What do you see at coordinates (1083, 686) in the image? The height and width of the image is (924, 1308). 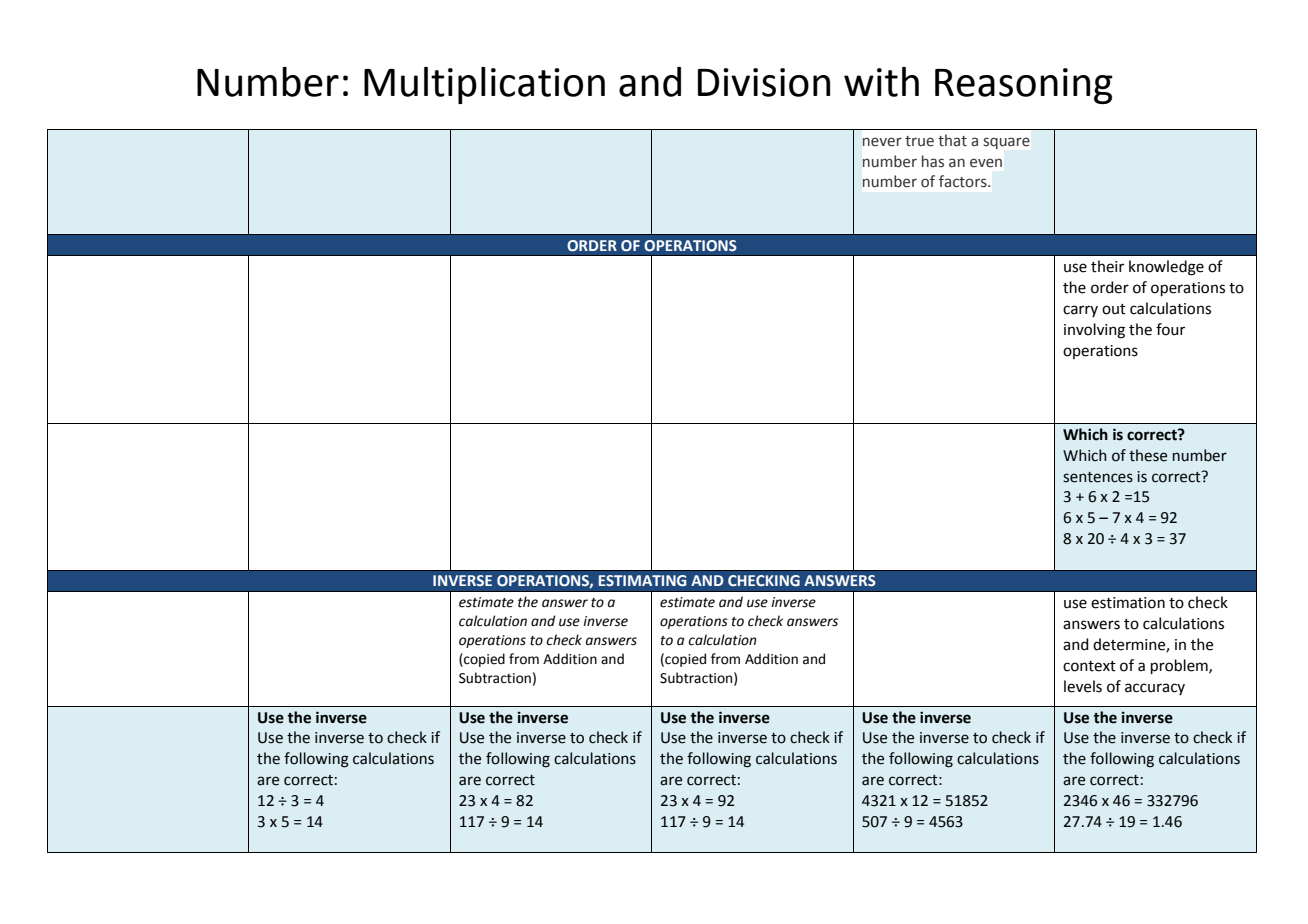 I see `levels` at bounding box center [1083, 686].
